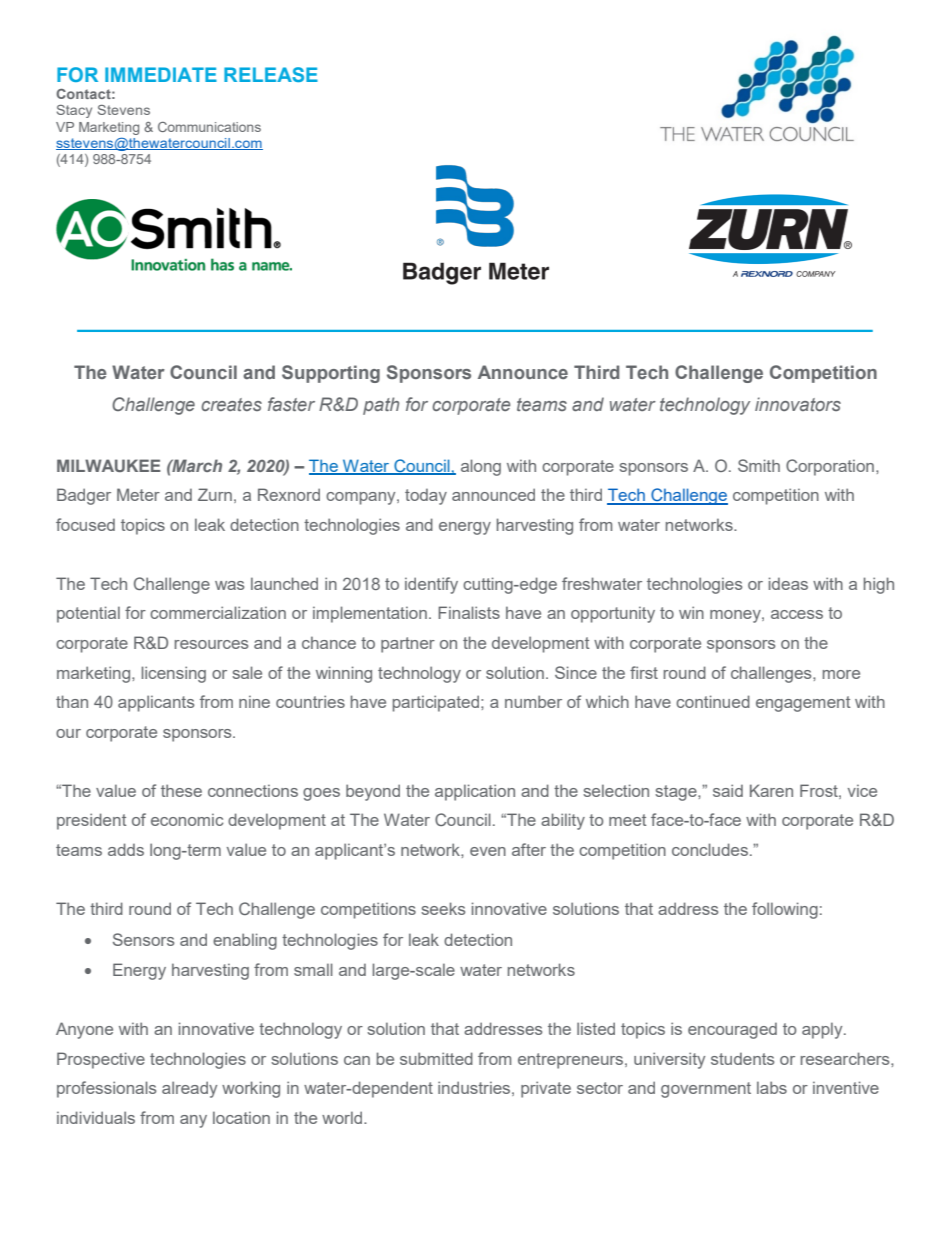  What do you see at coordinates (161, 74) in the page?
I see `IMMEDIATE` at bounding box center [161, 74].
